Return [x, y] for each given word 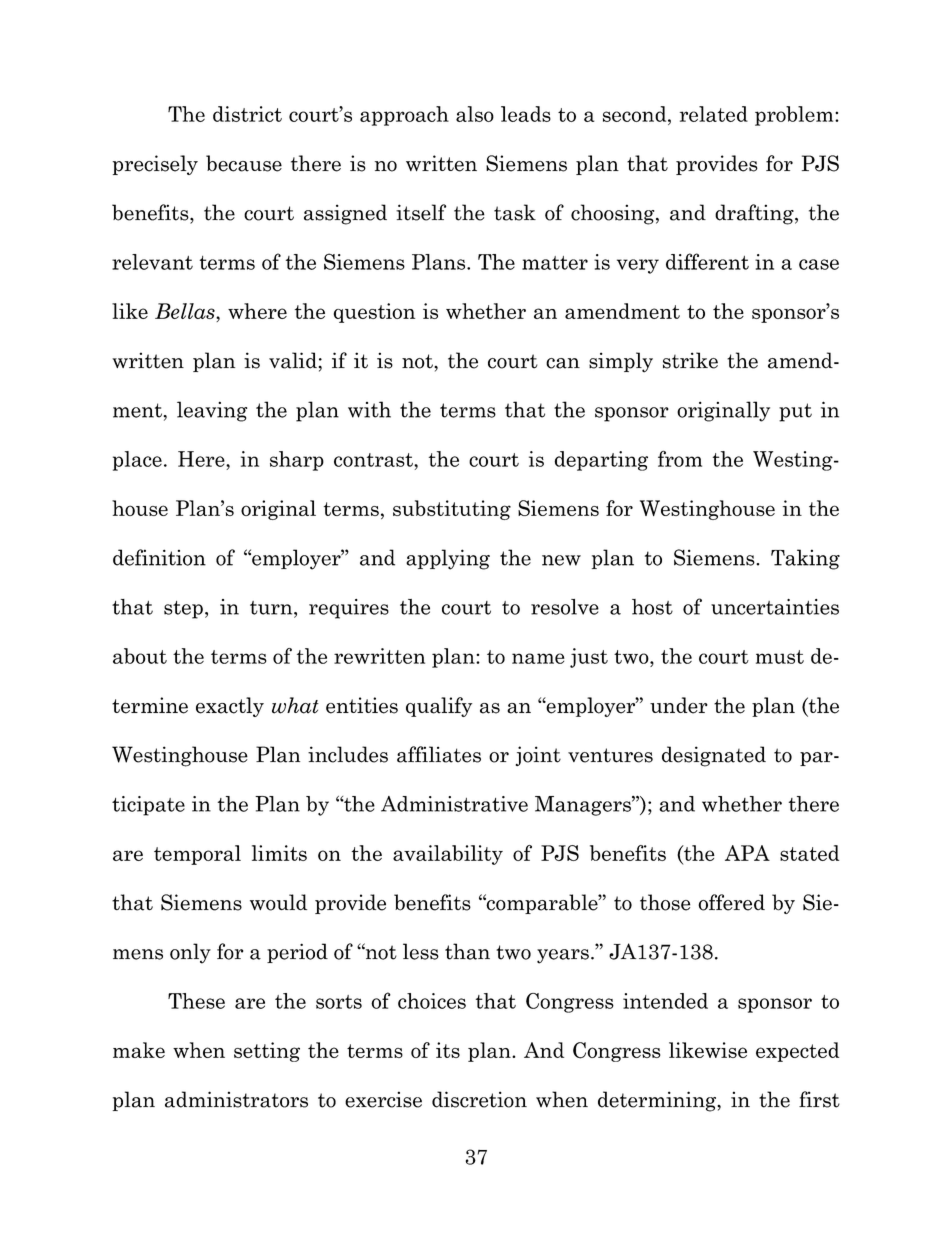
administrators [236, 1099]
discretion [479, 1099]
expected [797, 1052]
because [244, 163]
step [183, 610]
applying [448, 559]
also [475, 114]
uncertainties [775, 607]
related [714, 114]
